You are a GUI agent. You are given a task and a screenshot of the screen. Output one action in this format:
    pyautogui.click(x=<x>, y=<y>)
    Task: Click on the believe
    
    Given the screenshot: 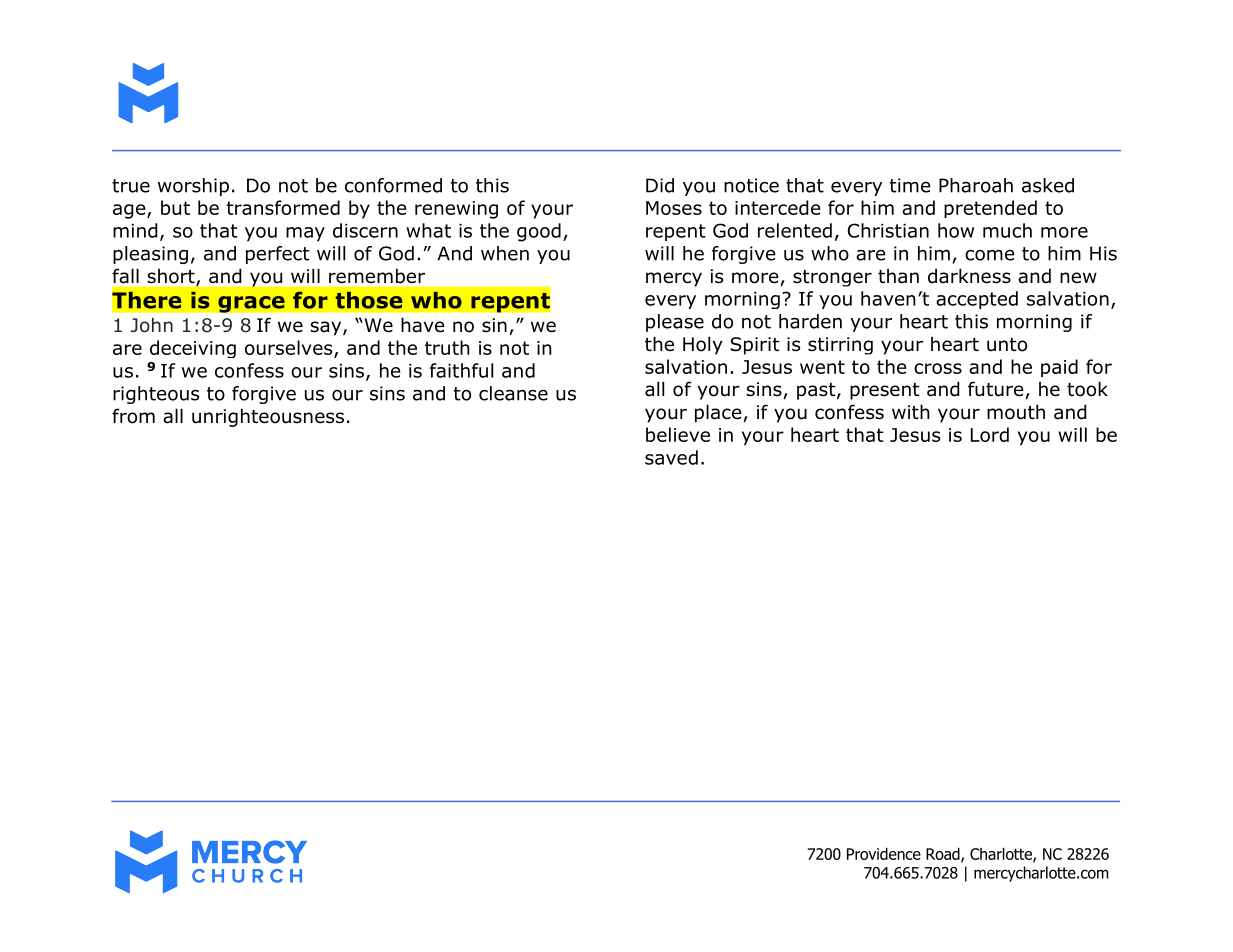 What is the action you would take?
    pyautogui.click(x=678, y=434)
